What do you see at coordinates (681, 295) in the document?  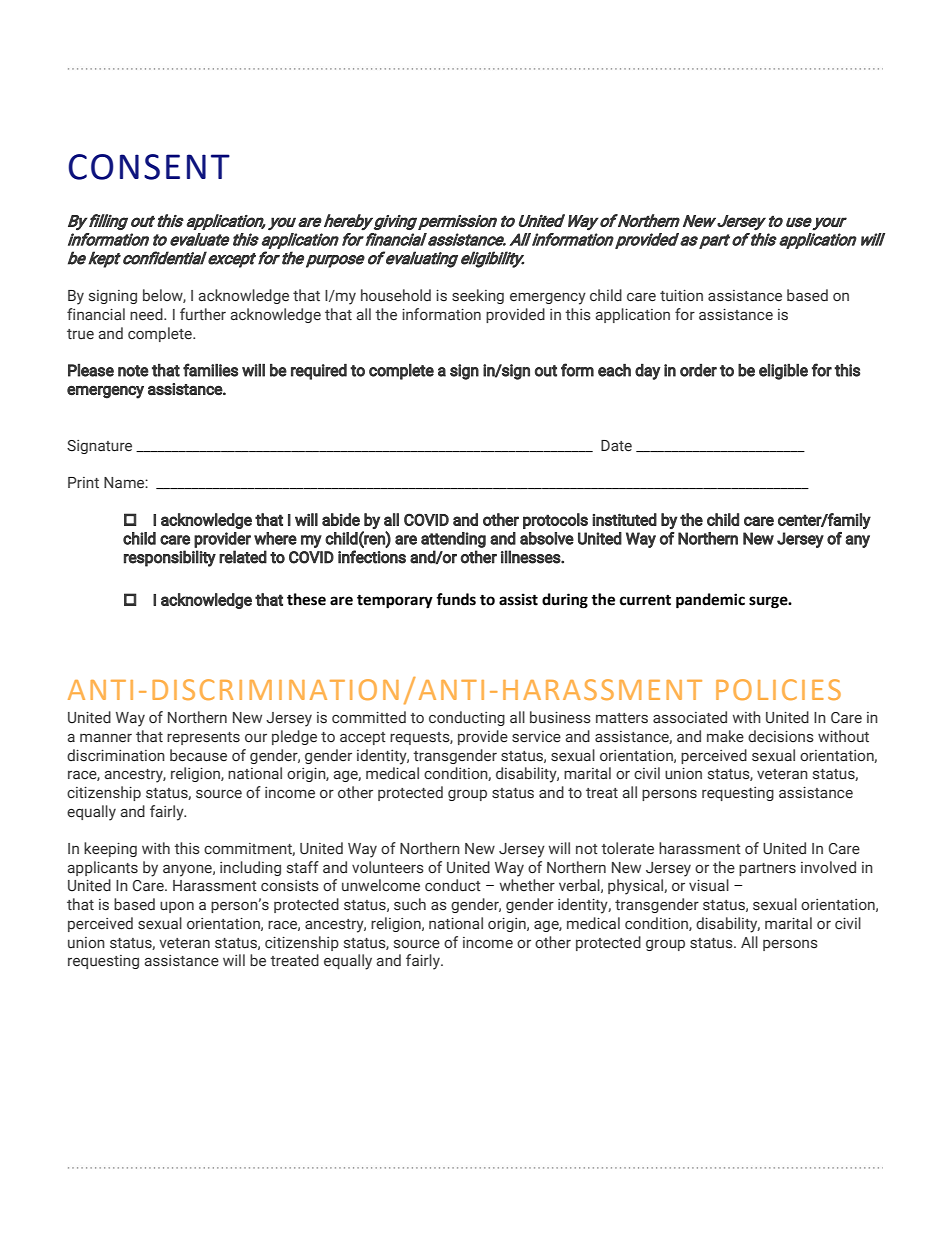 I see `tuition` at bounding box center [681, 295].
